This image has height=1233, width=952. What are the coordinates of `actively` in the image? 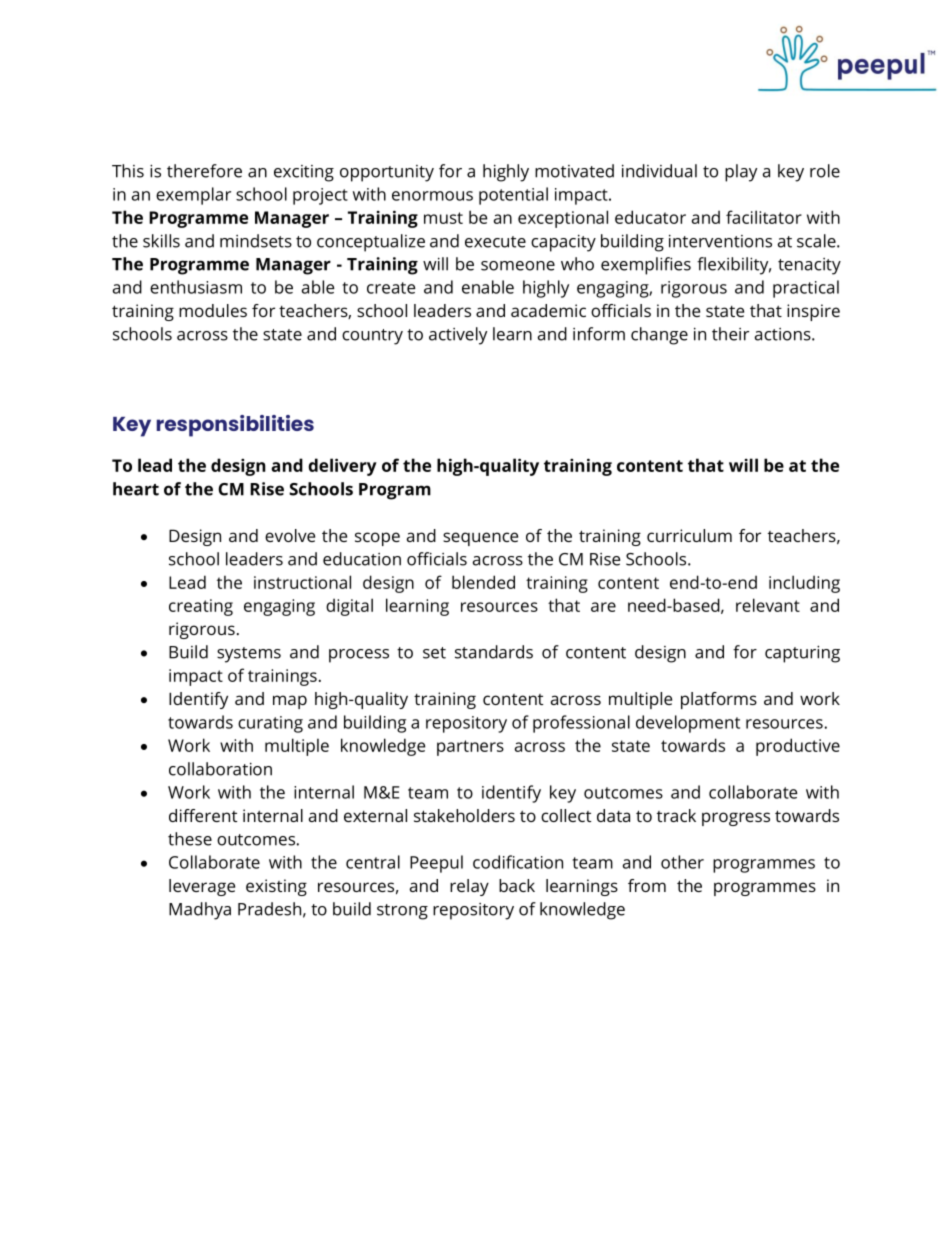 It's located at (458, 336).
